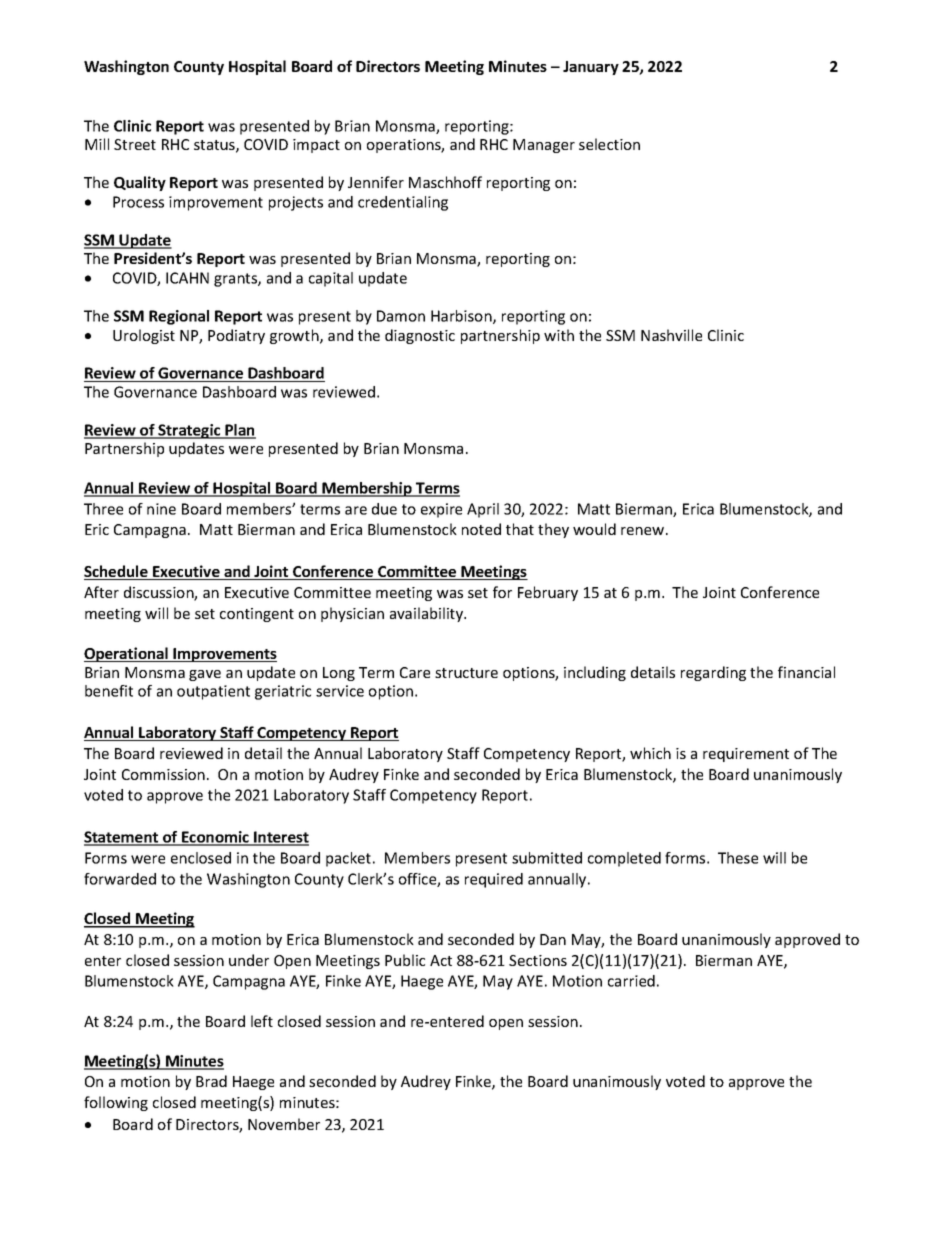  I want to click on regarding, so click(713, 673).
